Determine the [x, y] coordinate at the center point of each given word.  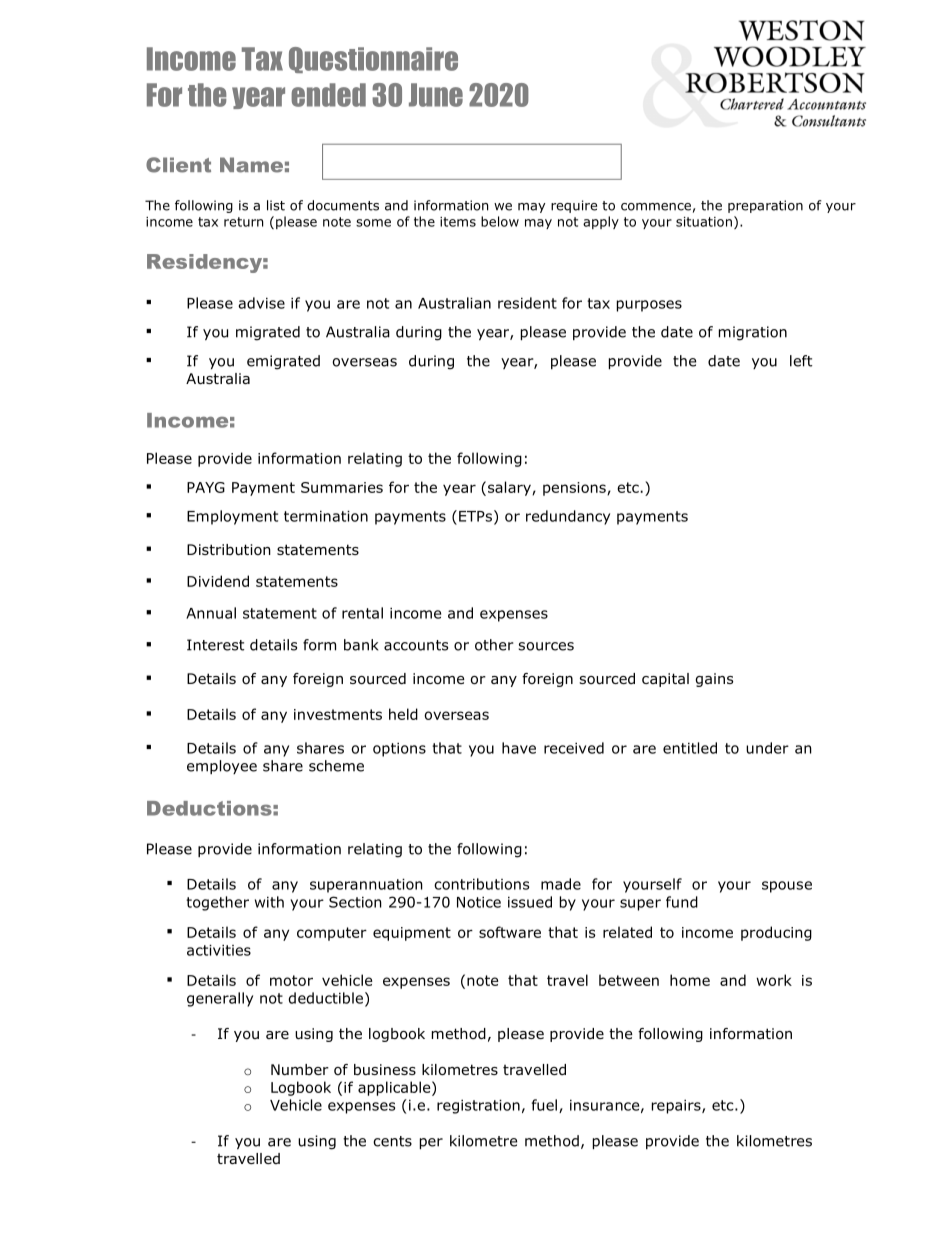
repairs [677, 1107]
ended [328, 95]
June [436, 95]
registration [478, 1107]
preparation [765, 206]
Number [300, 1069]
